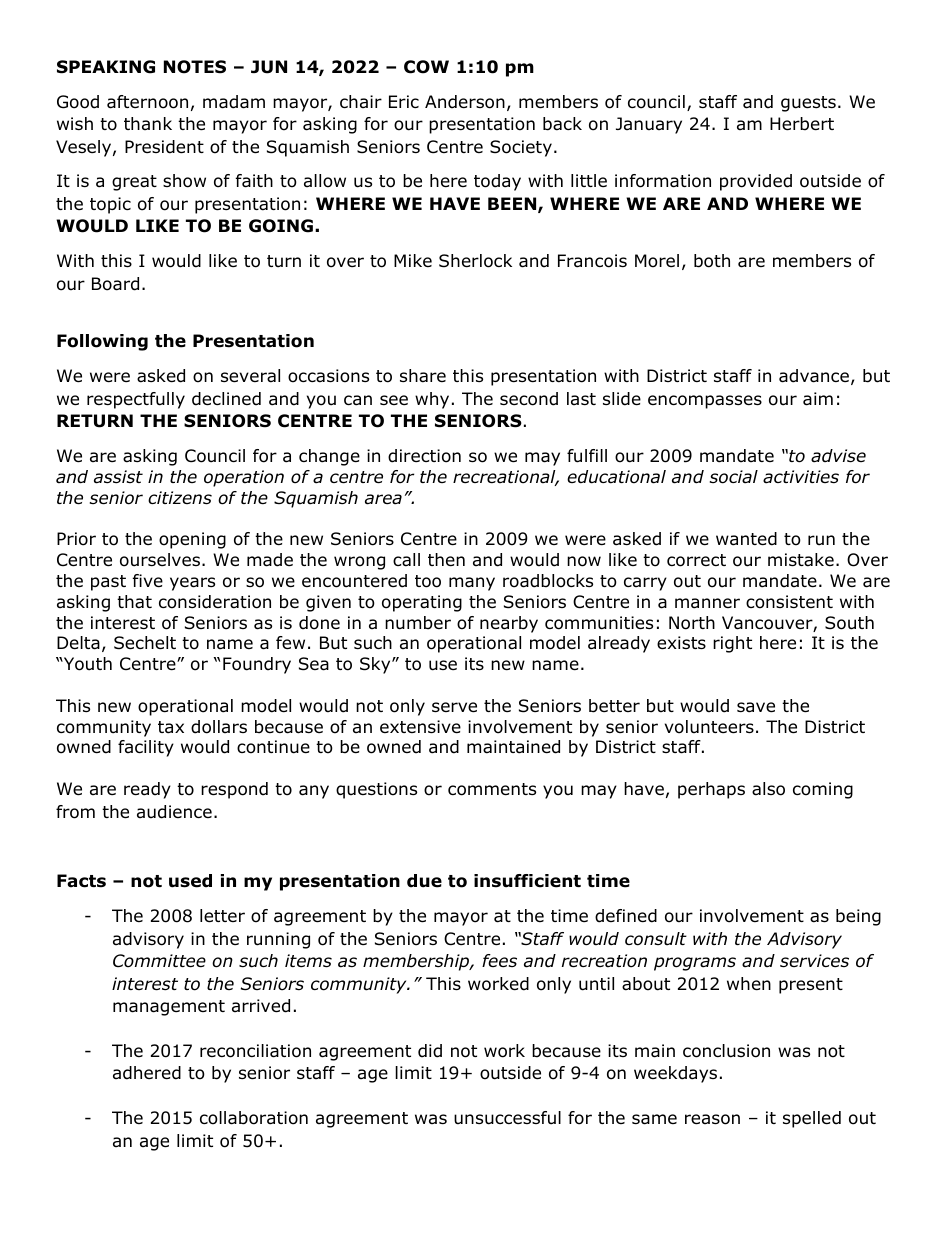  What do you see at coordinates (254, 1118) in the screenshot?
I see `collaboration` at bounding box center [254, 1118].
